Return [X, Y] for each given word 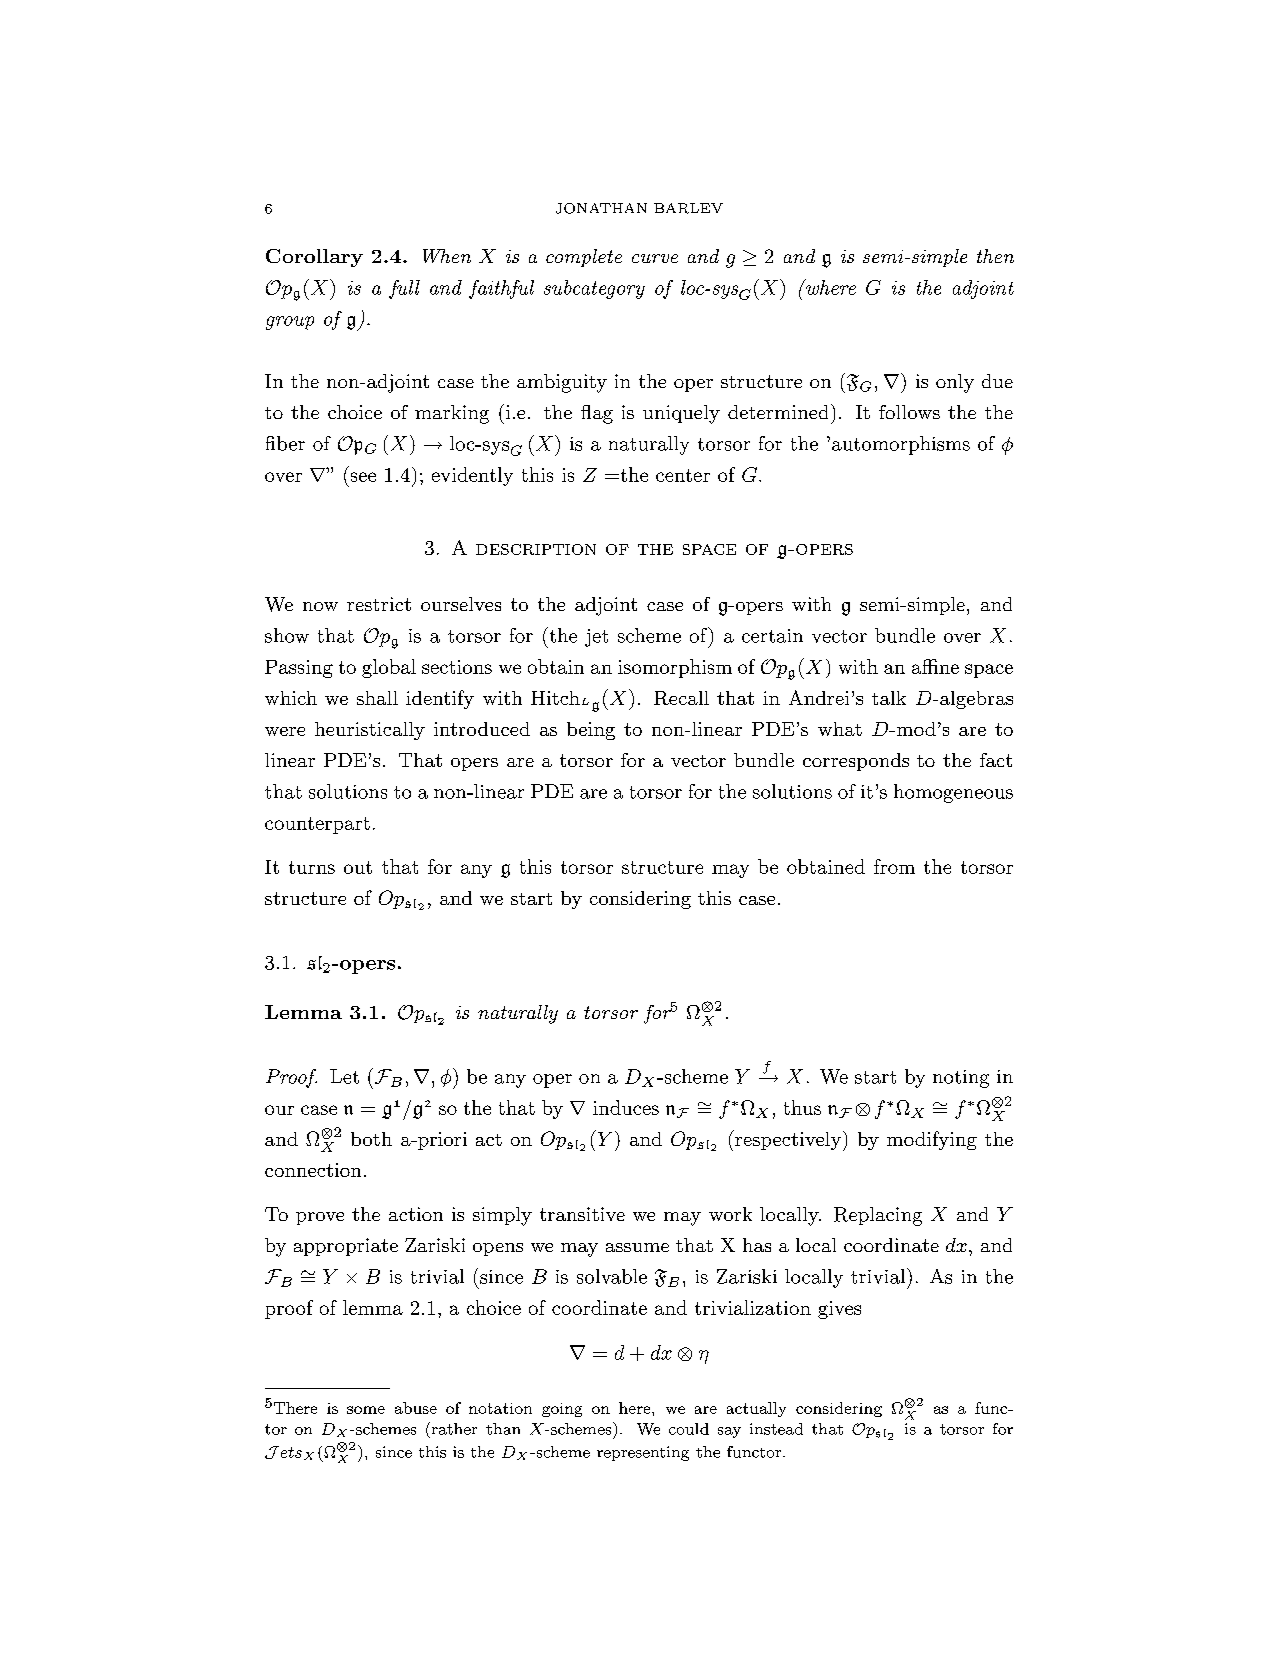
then [995, 256]
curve [655, 258]
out [358, 867]
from [894, 866]
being [591, 731]
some [366, 1410]
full [404, 289]
